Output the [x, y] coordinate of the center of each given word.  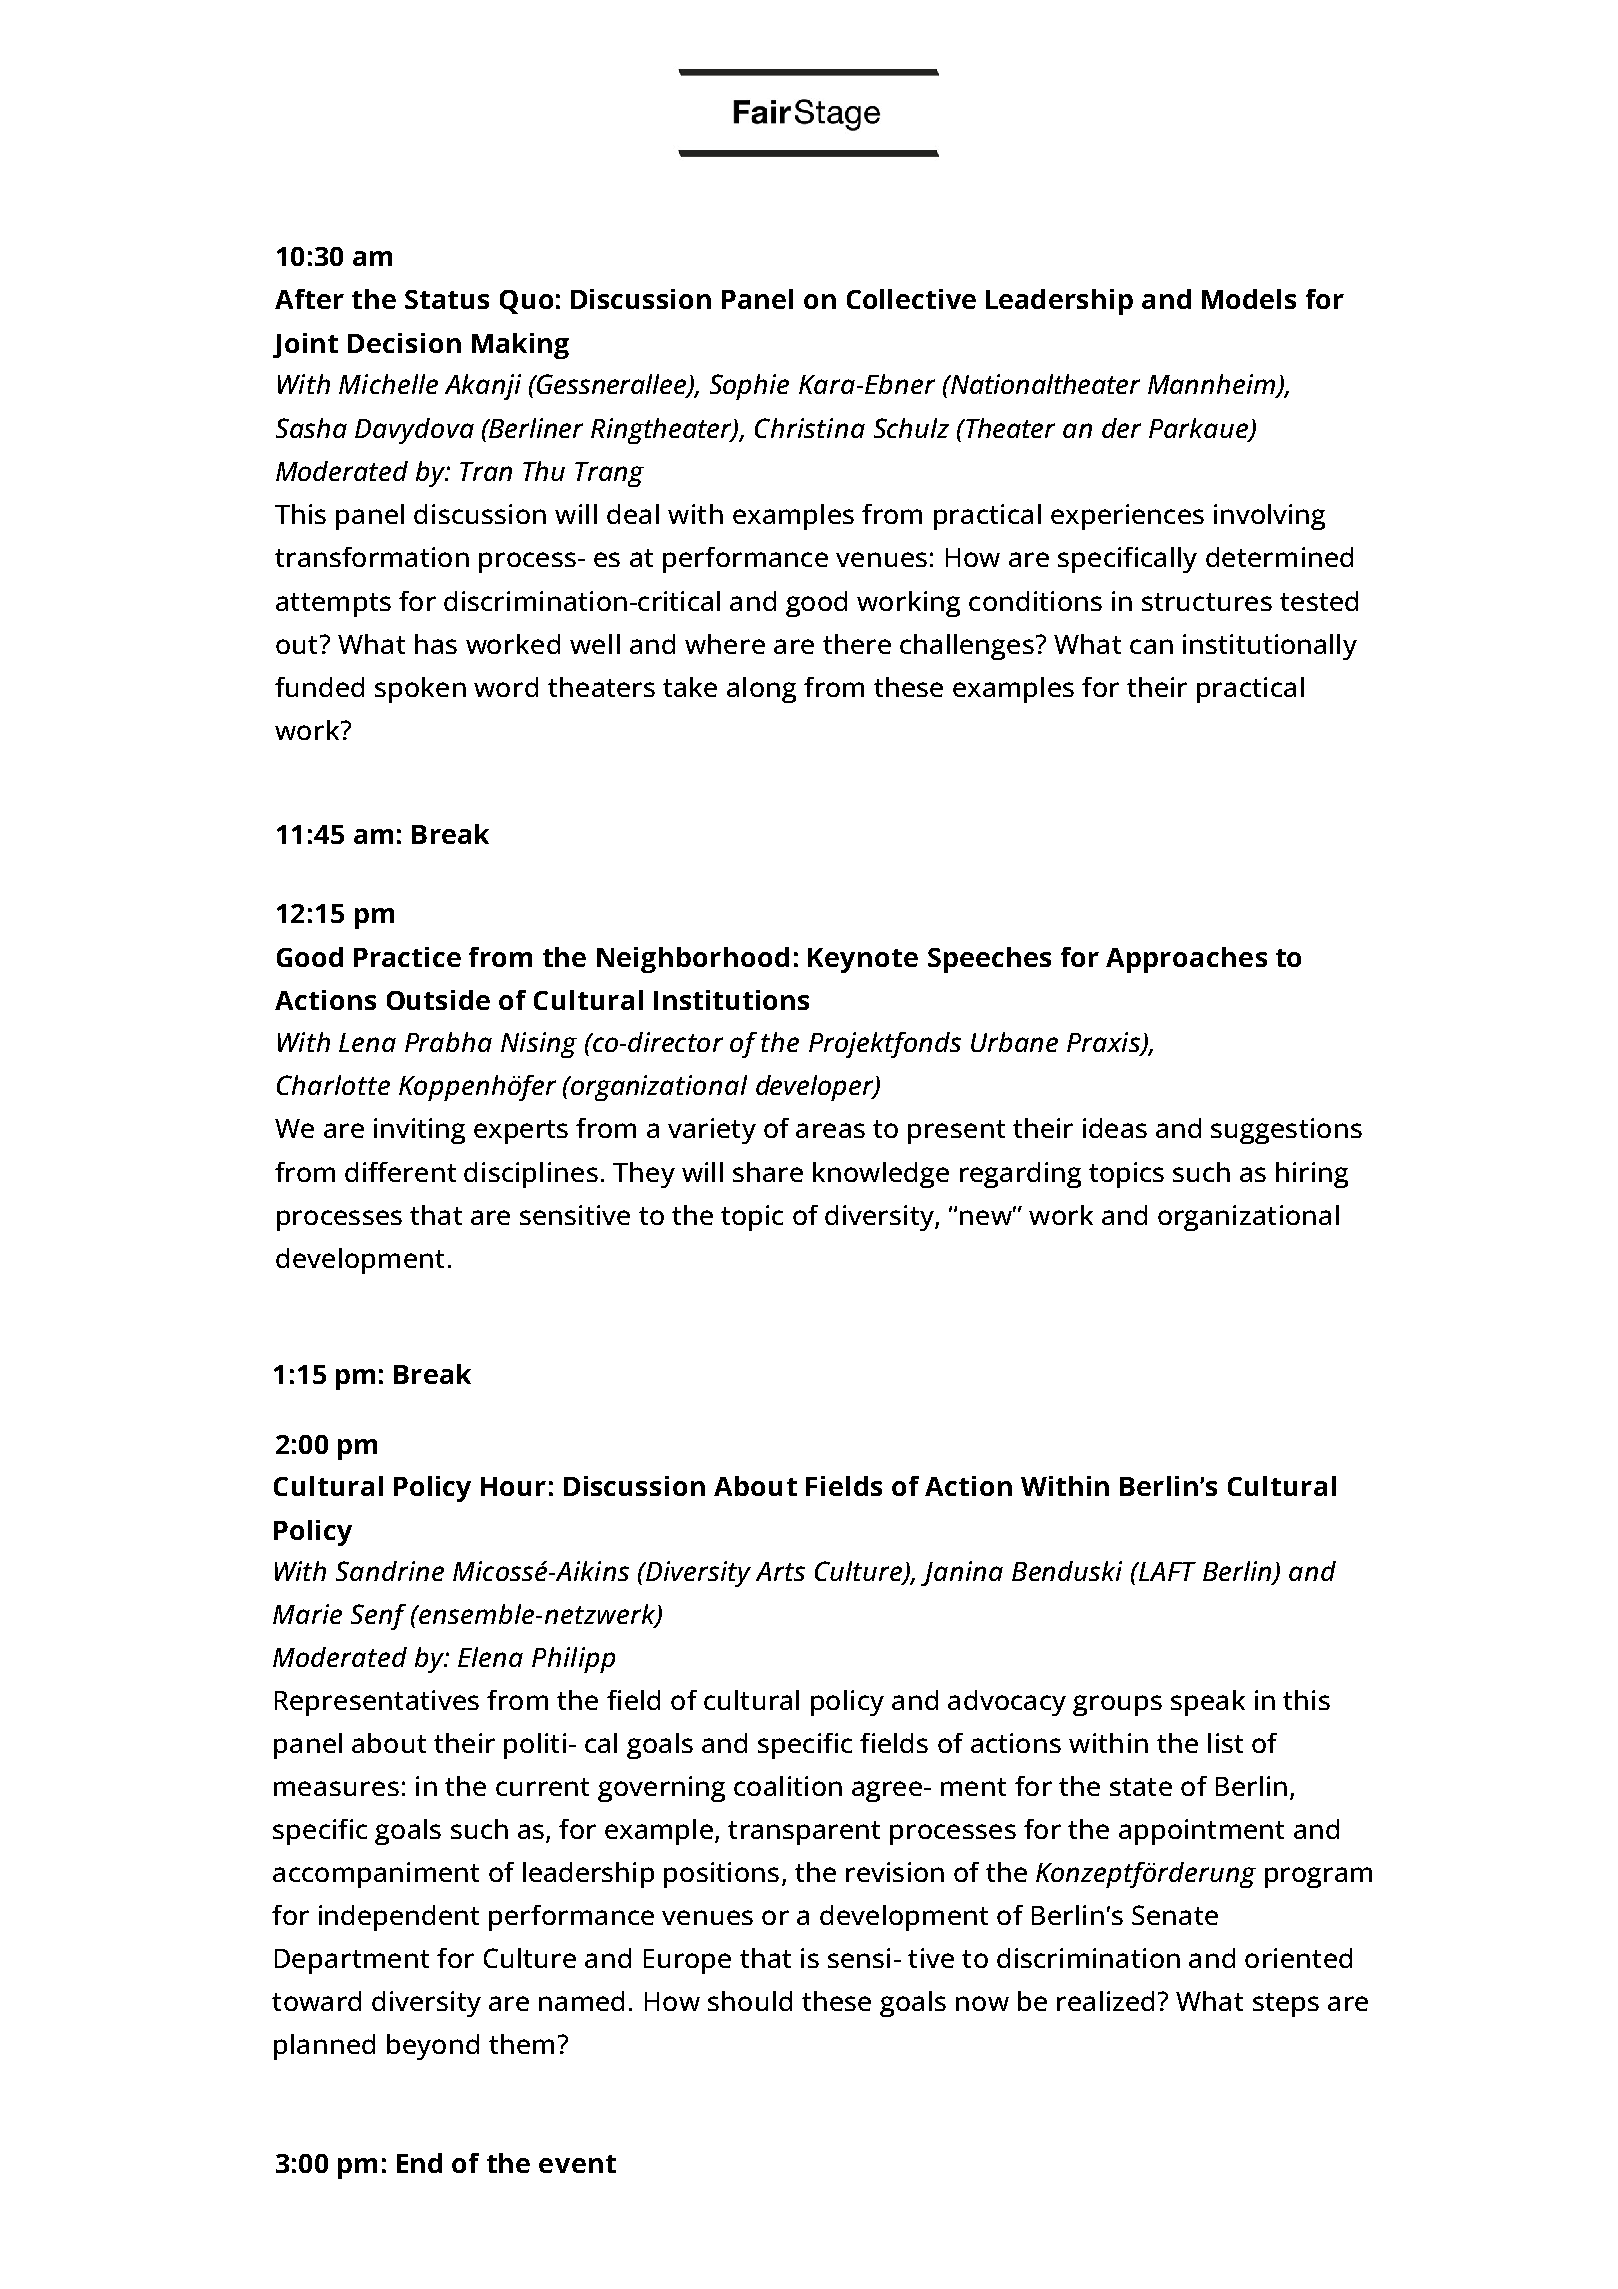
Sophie [749, 387]
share [768, 1172]
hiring [1312, 1175]
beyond [433, 2047]
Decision [404, 343]
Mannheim [1213, 385]
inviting [419, 1131]
